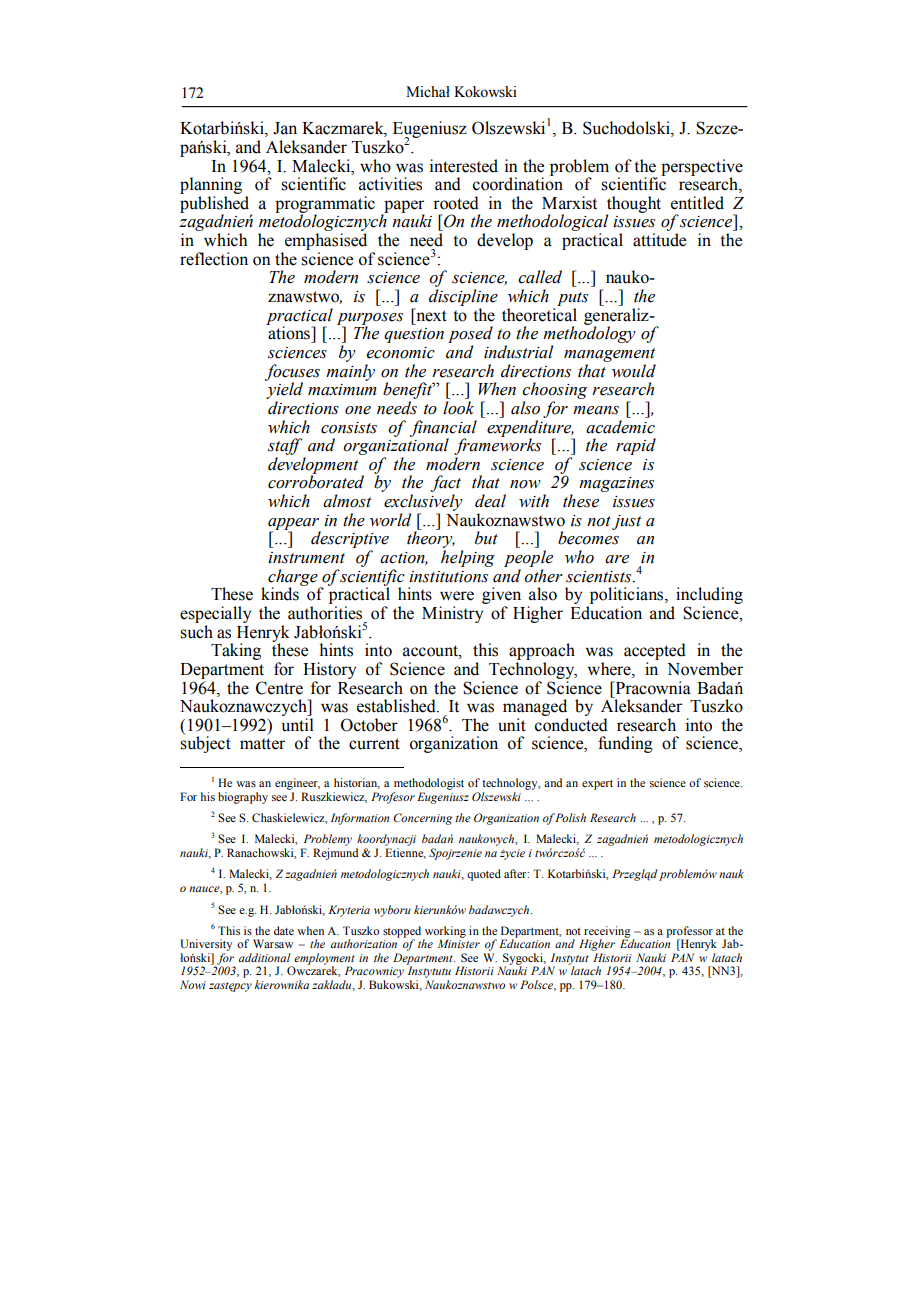 Image resolution: width=924 pixels, height=1308 pixels. I want to click on perspective, so click(702, 168).
